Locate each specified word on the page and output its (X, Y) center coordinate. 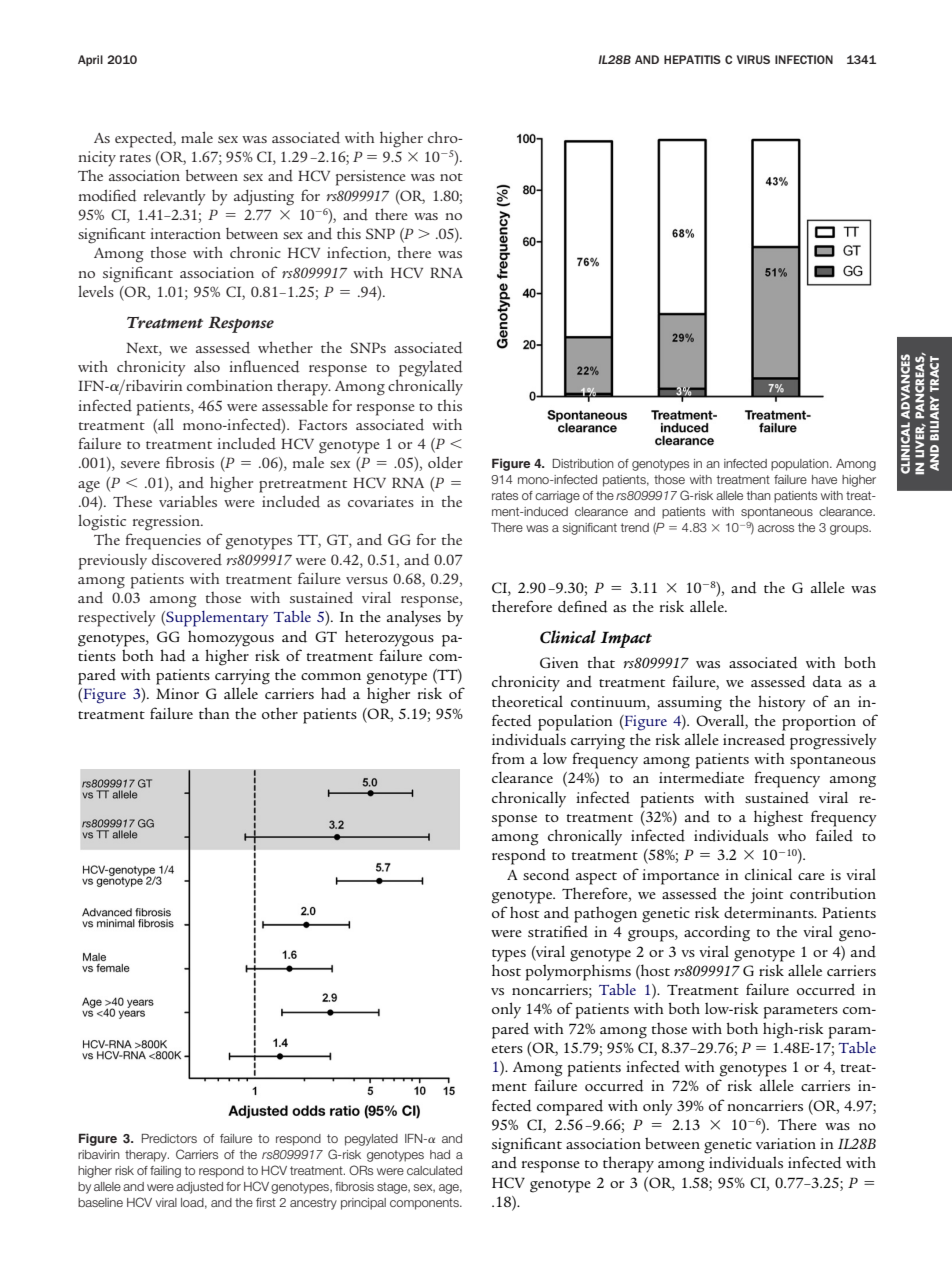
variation (786, 1143)
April (90, 60)
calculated (434, 1170)
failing (165, 1172)
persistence (371, 178)
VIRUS (753, 59)
